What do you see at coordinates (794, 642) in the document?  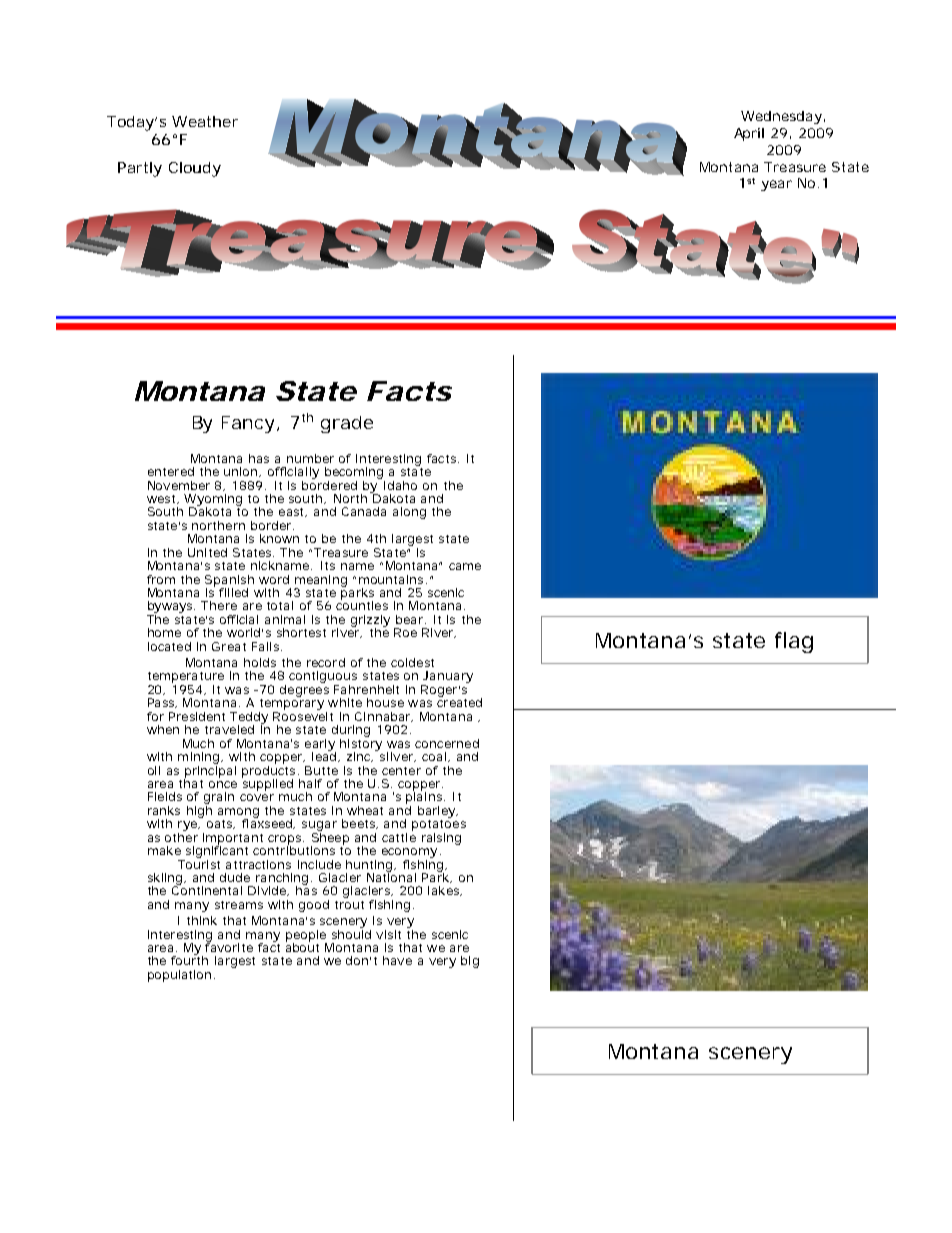 I see `flag` at bounding box center [794, 642].
